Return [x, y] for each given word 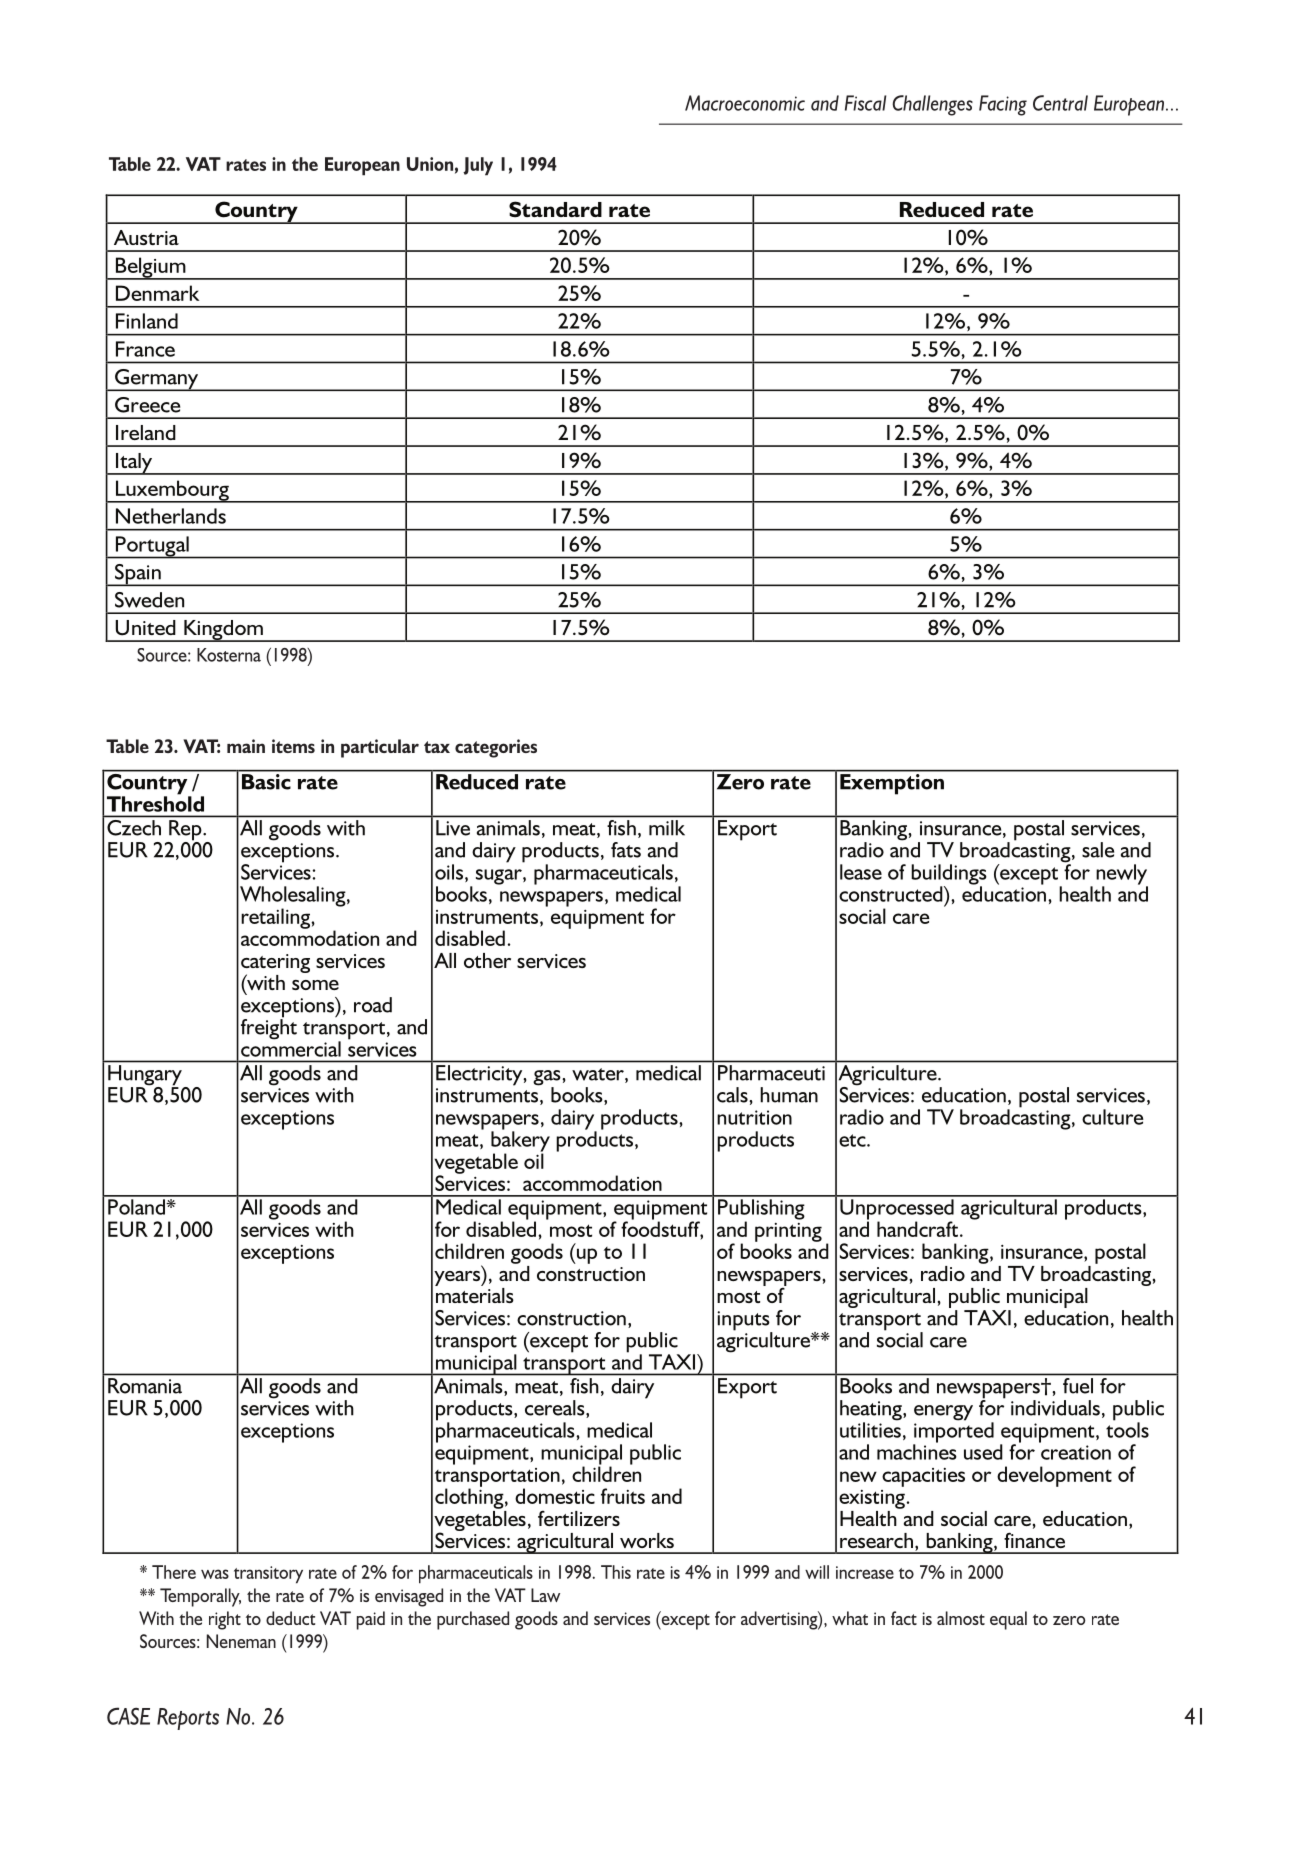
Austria [146, 237]
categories [496, 748]
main [246, 746]
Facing [1003, 105]
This [616, 1572]
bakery [520, 1141]
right [225, 1620]
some [315, 985]
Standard [555, 209]
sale [1098, 850]
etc [853, 1140]
